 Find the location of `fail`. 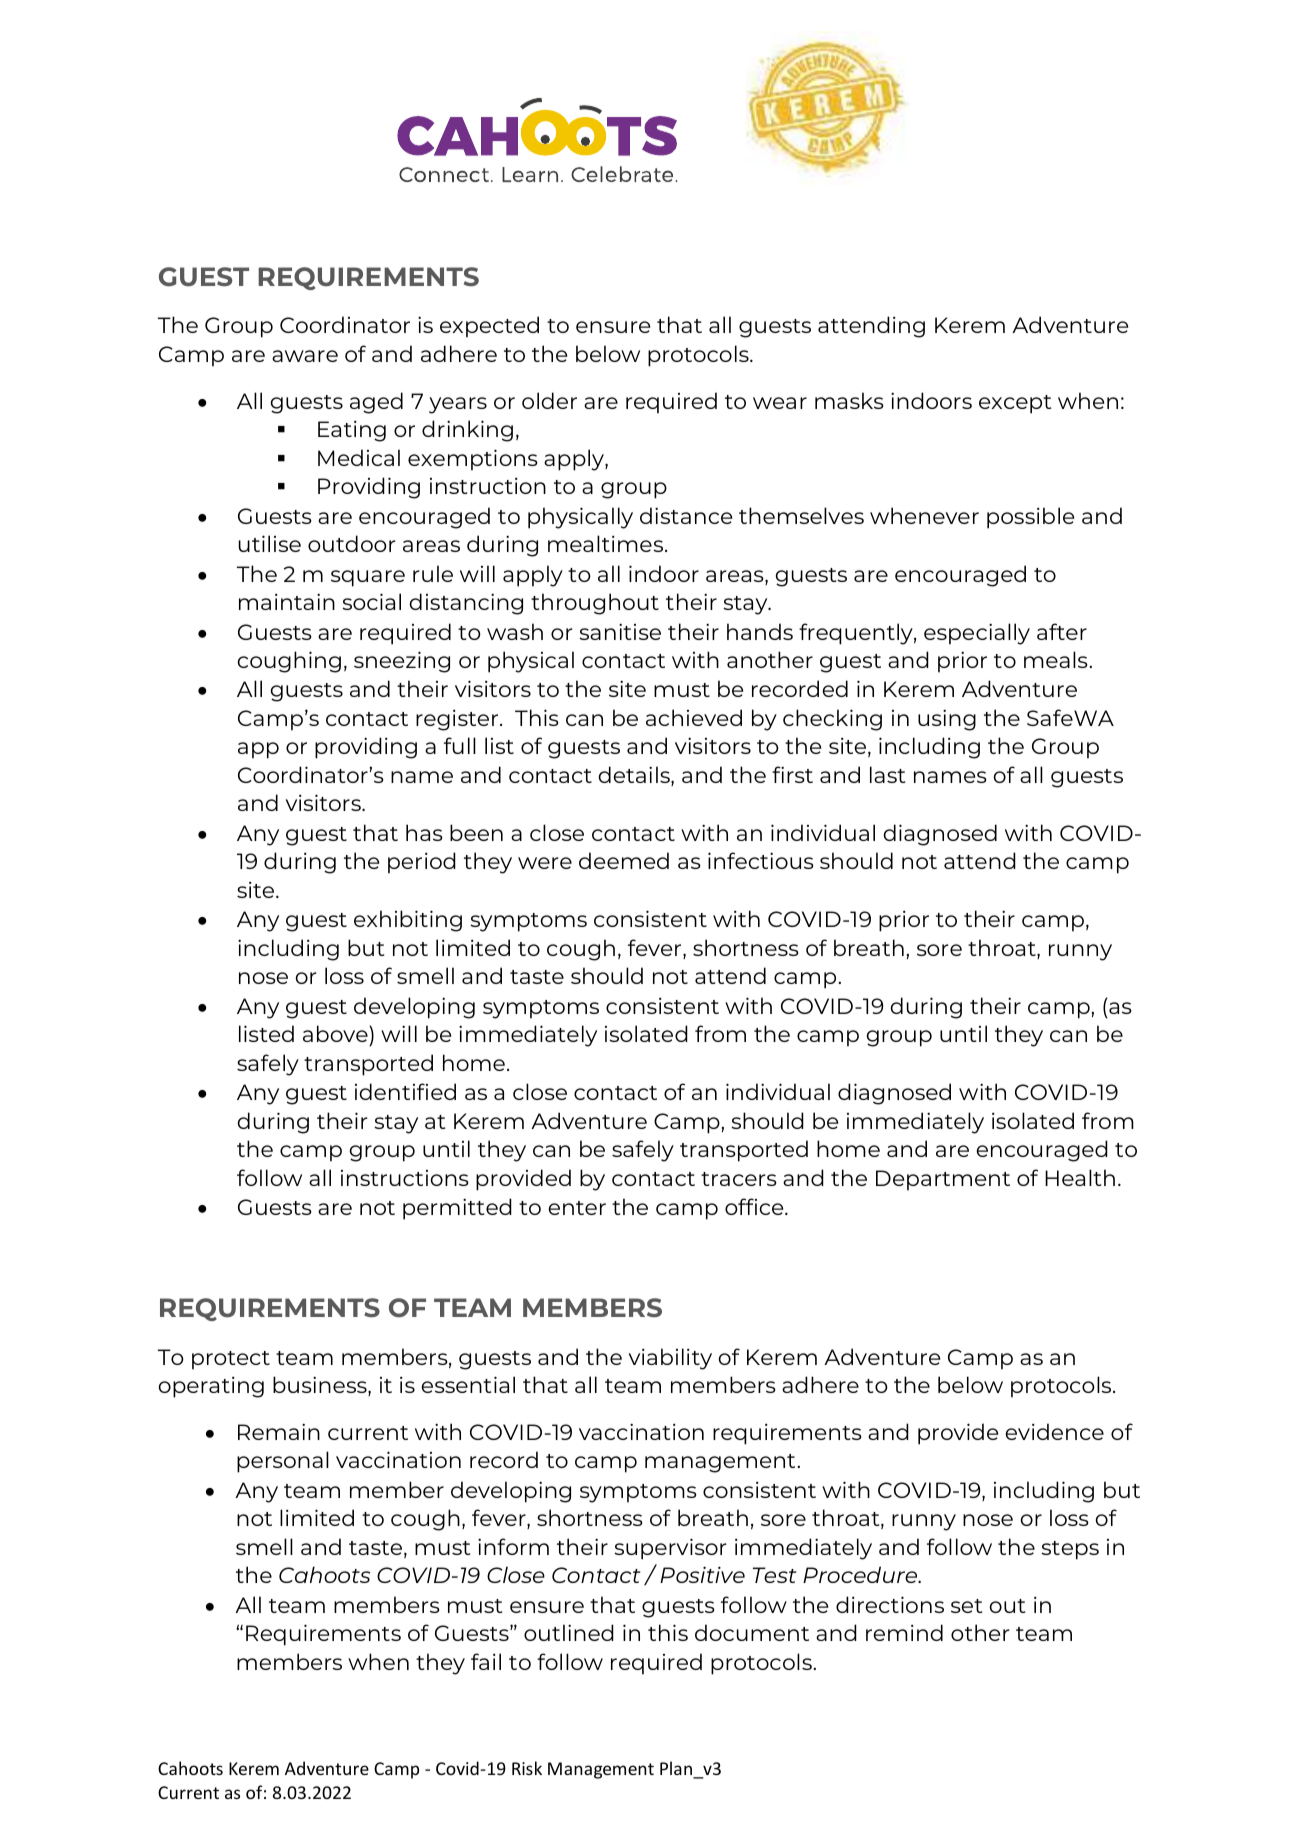

fail is located at coordinates (486, 1661).
